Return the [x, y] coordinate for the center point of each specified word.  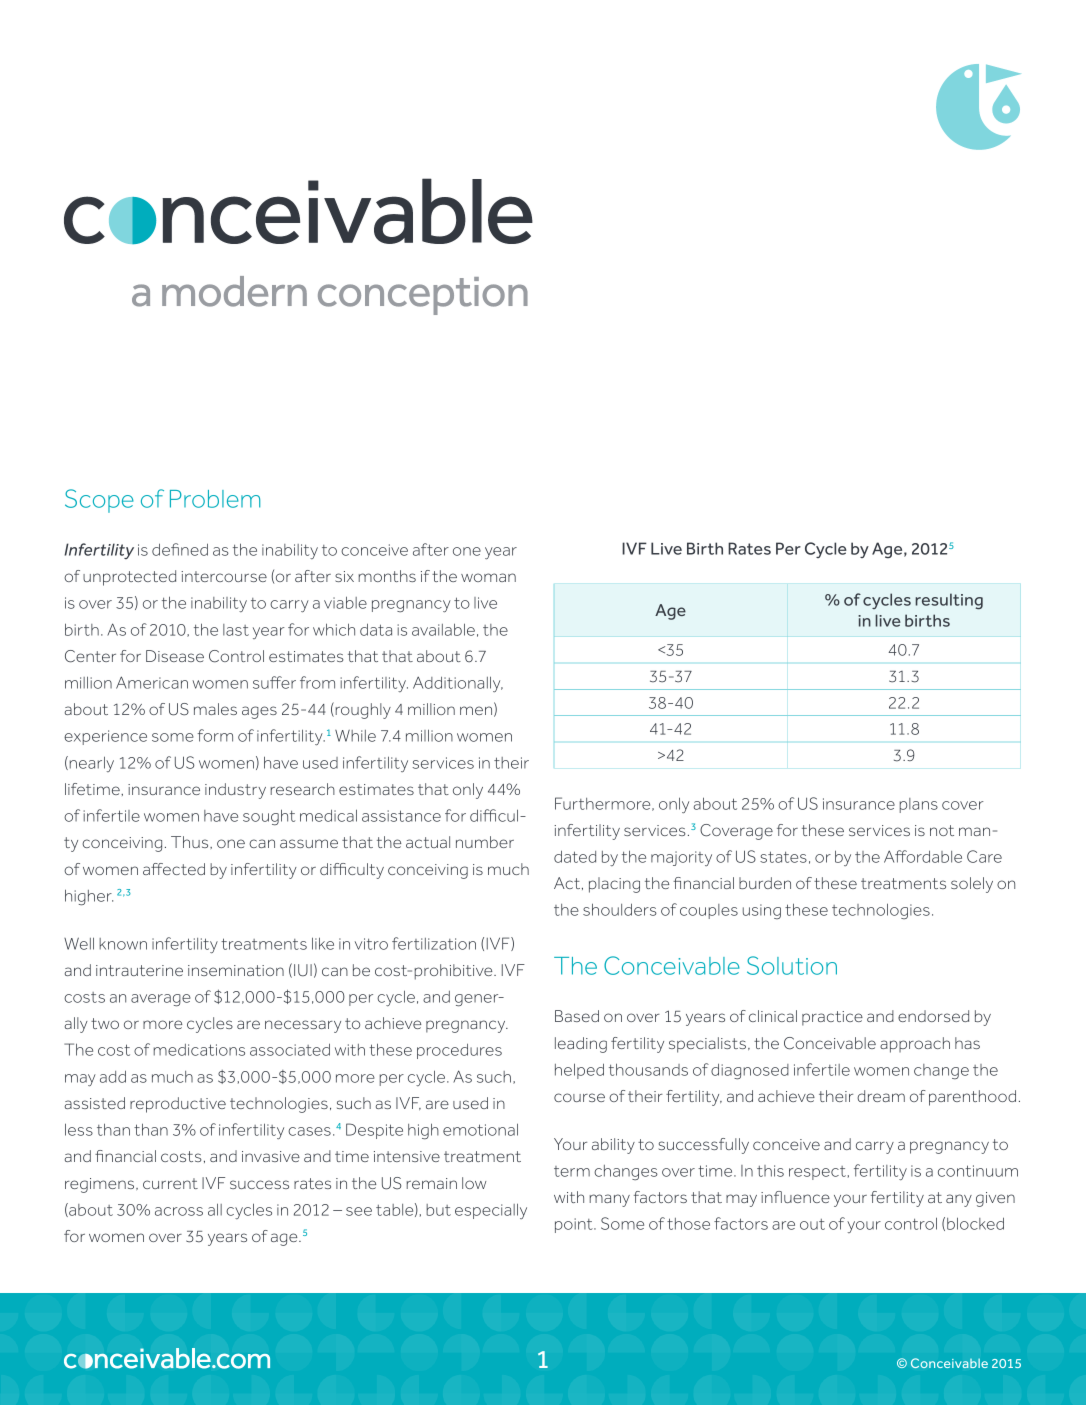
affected [174, 869]
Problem [215, 499]
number [485, 842]
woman [488, 577]
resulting [949, 601]
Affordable [923, 856]
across [179, 1211]
